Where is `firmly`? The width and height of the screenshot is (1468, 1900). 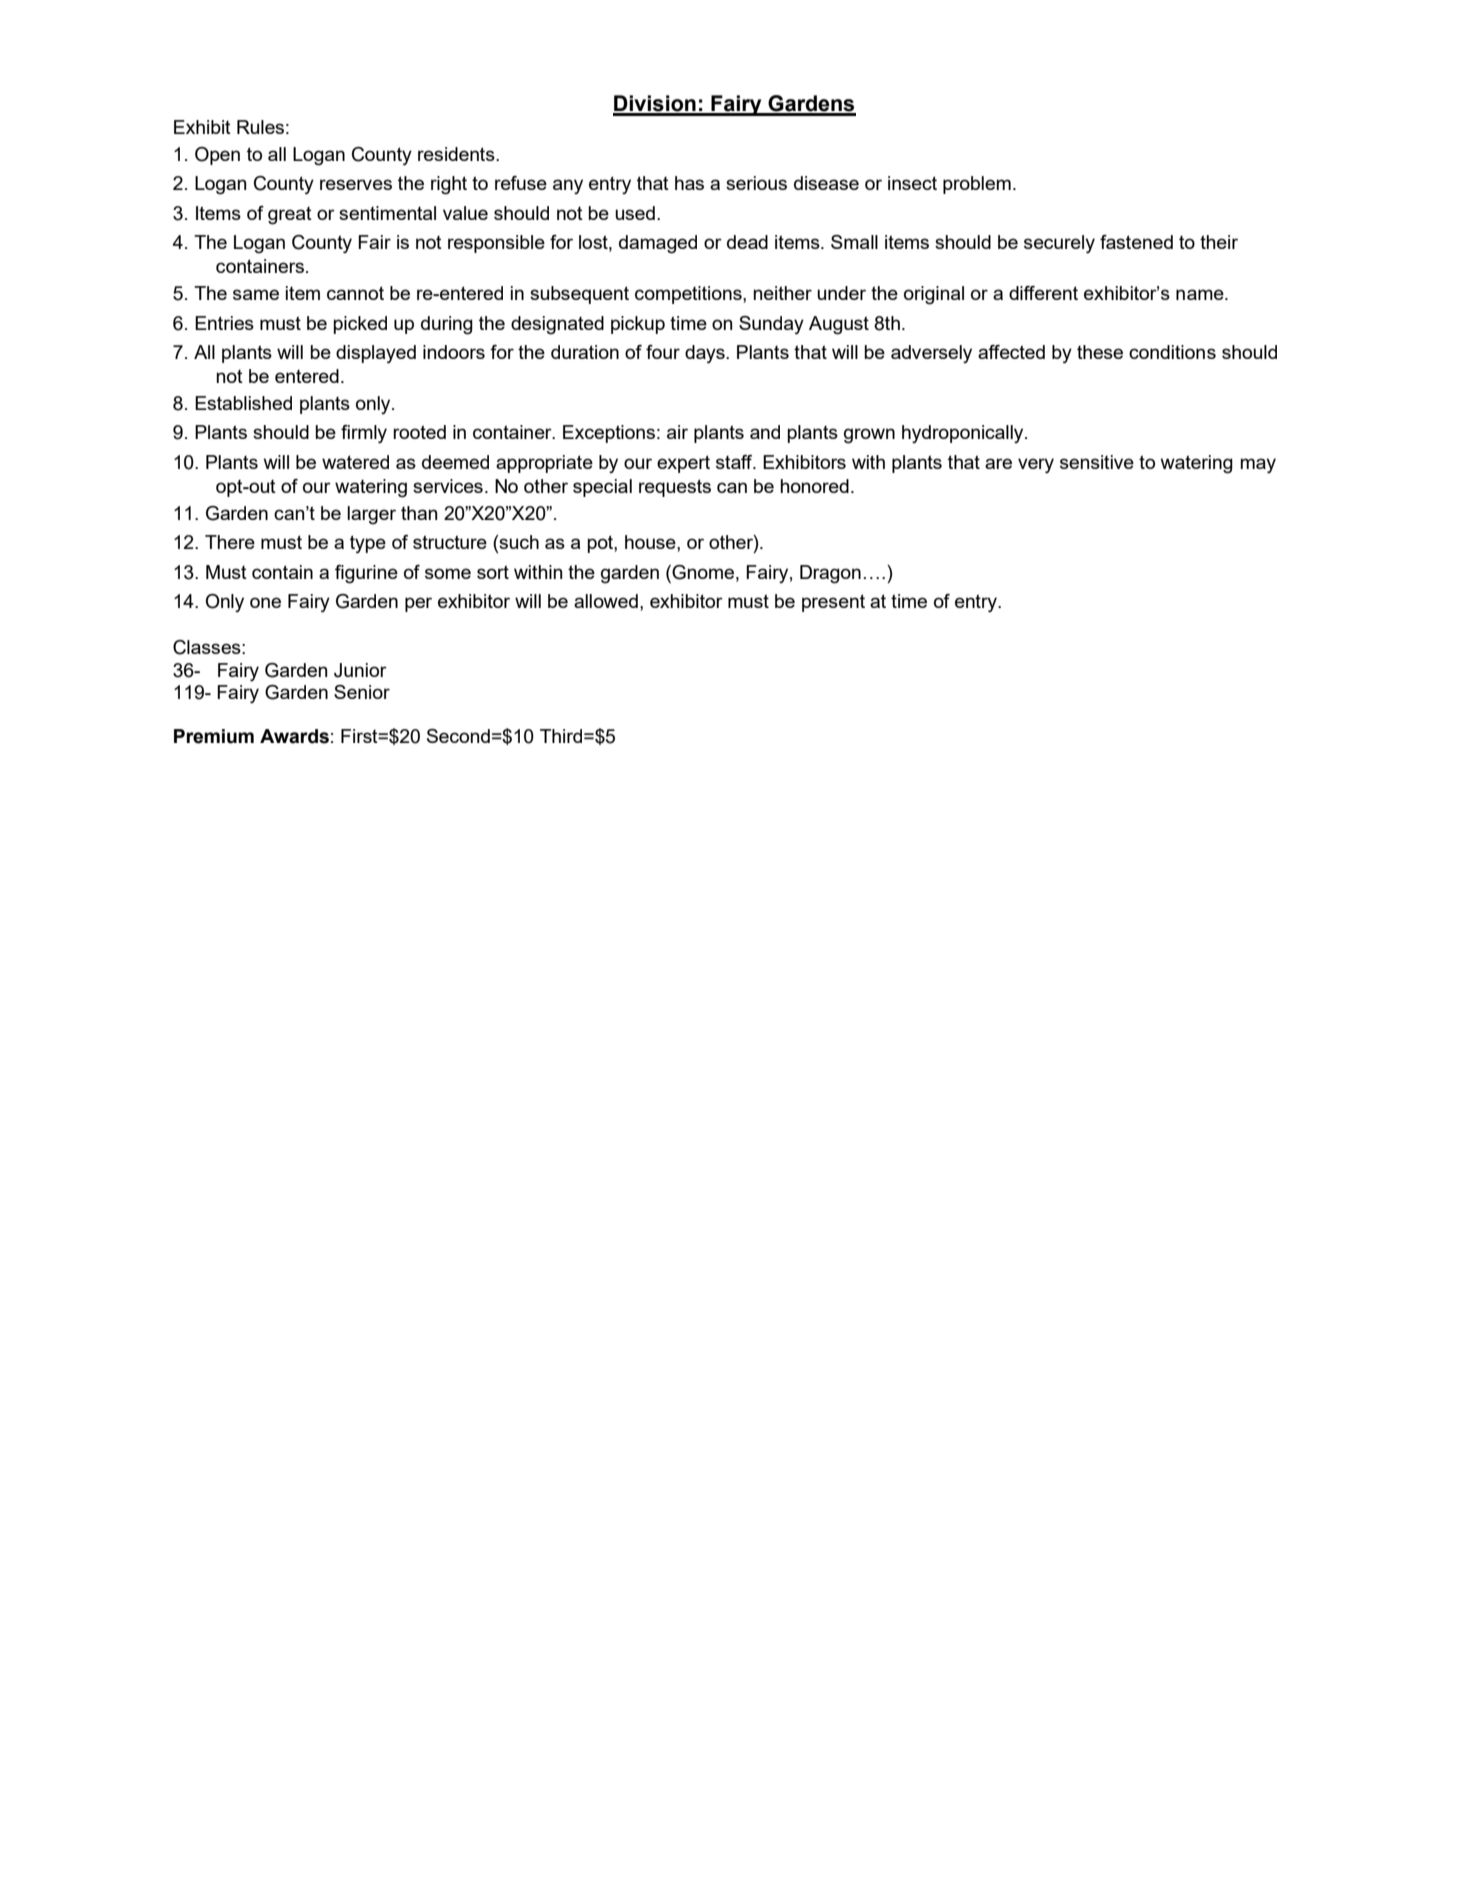
firmly is located at coordinates (364, 434).
